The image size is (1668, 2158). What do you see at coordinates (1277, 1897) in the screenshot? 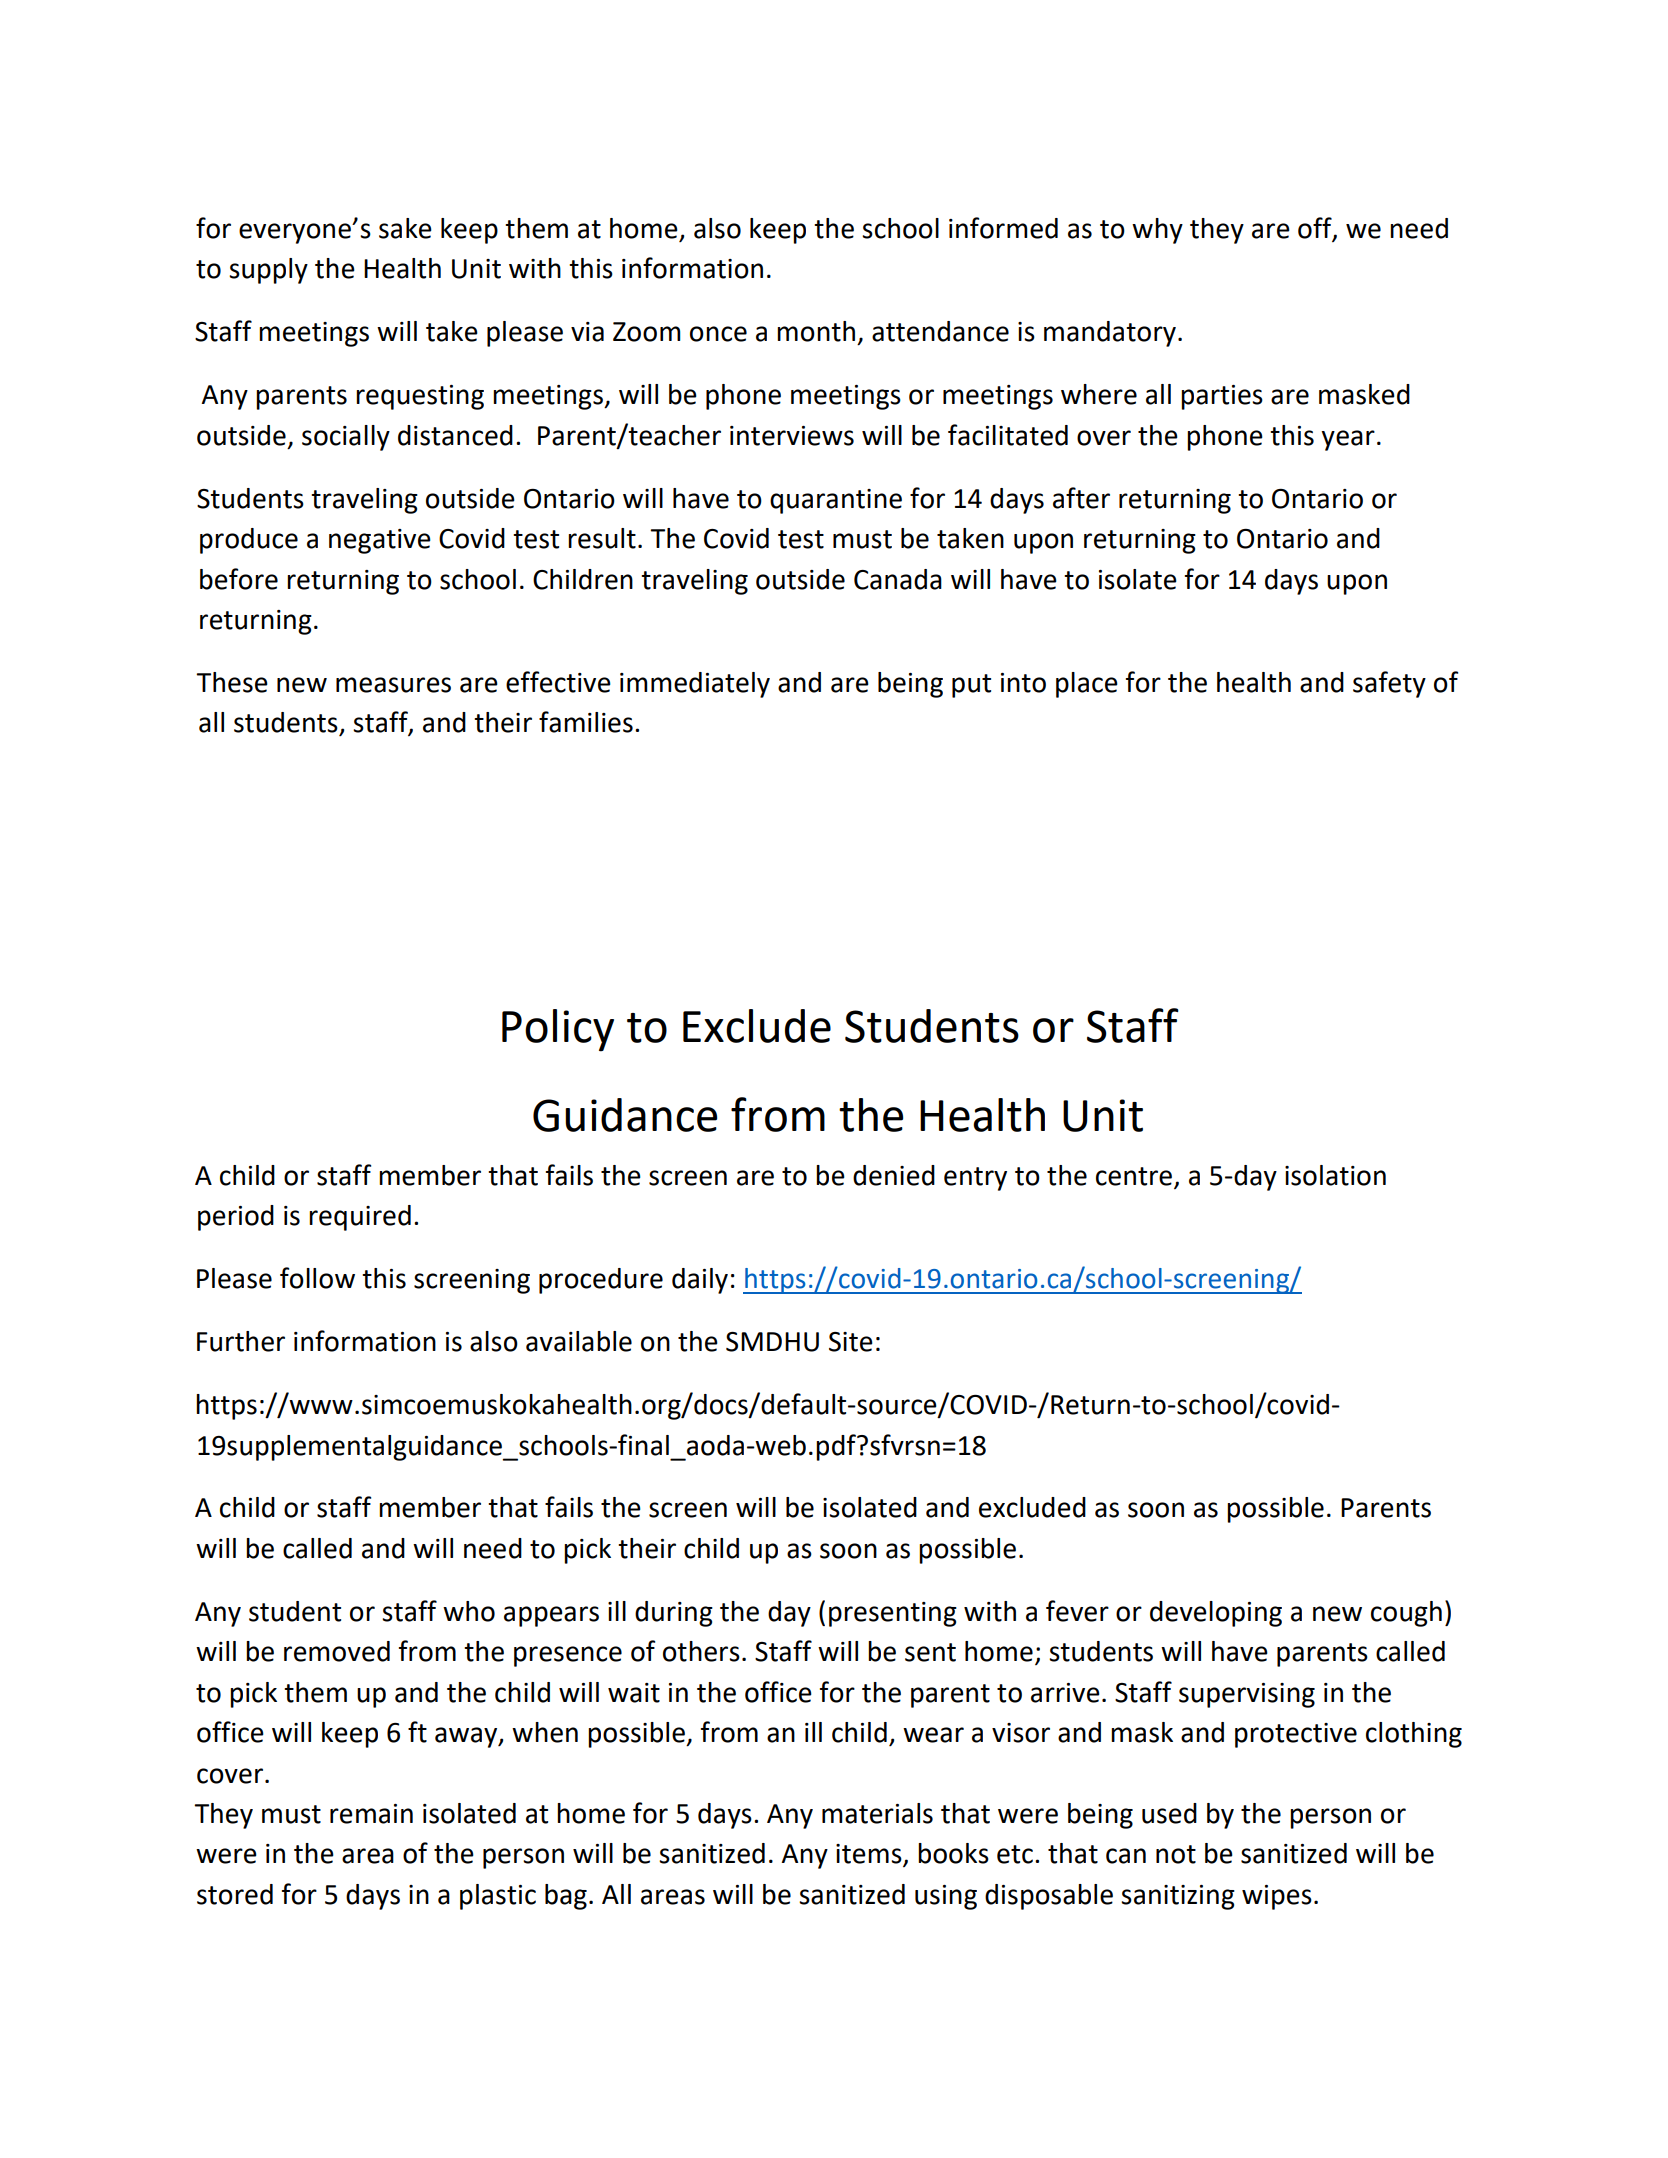
I see `wipes` at bounding box center [1277, 1897].
